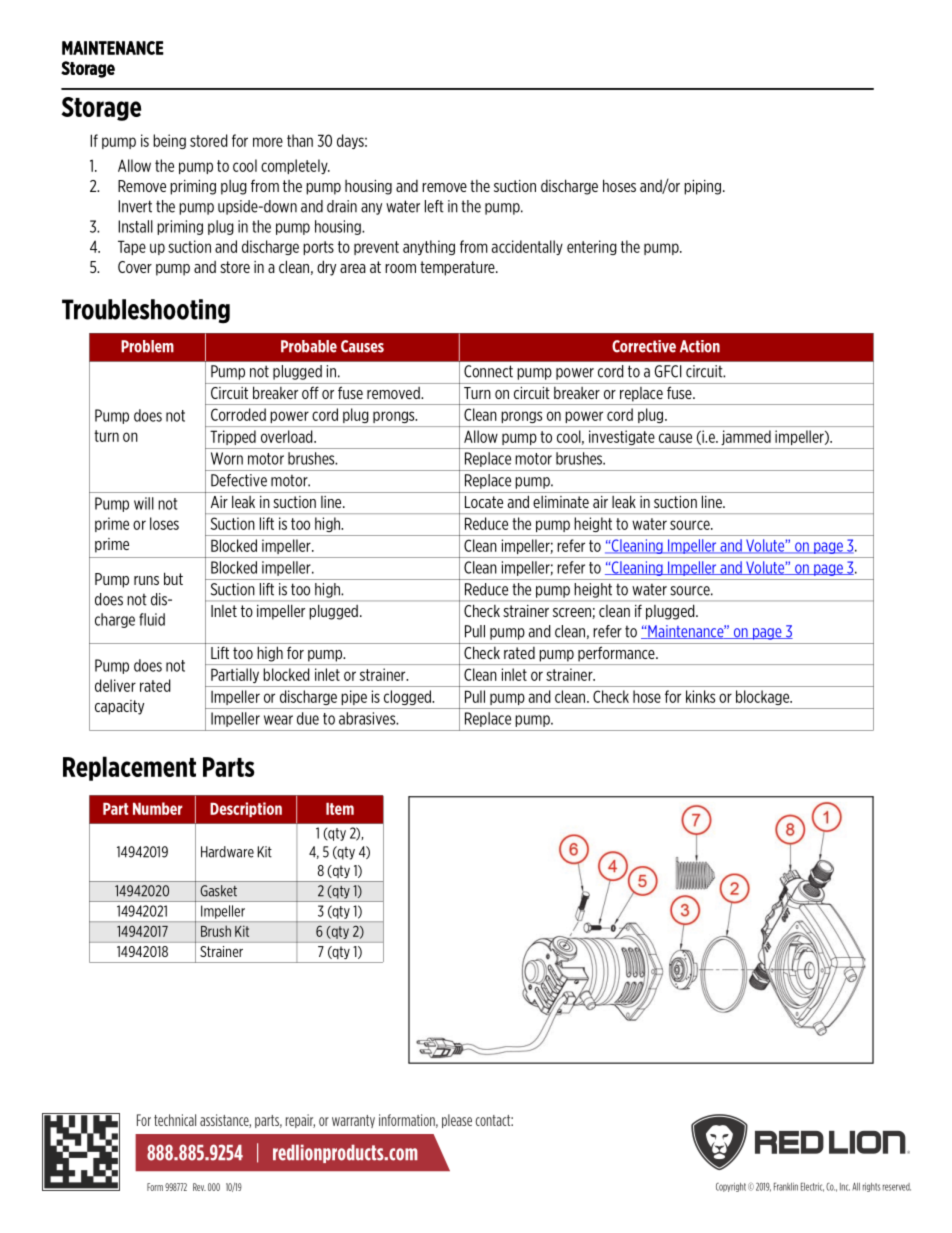 The image size is (952, 1233). I want to click on being, so click(169, 141).
